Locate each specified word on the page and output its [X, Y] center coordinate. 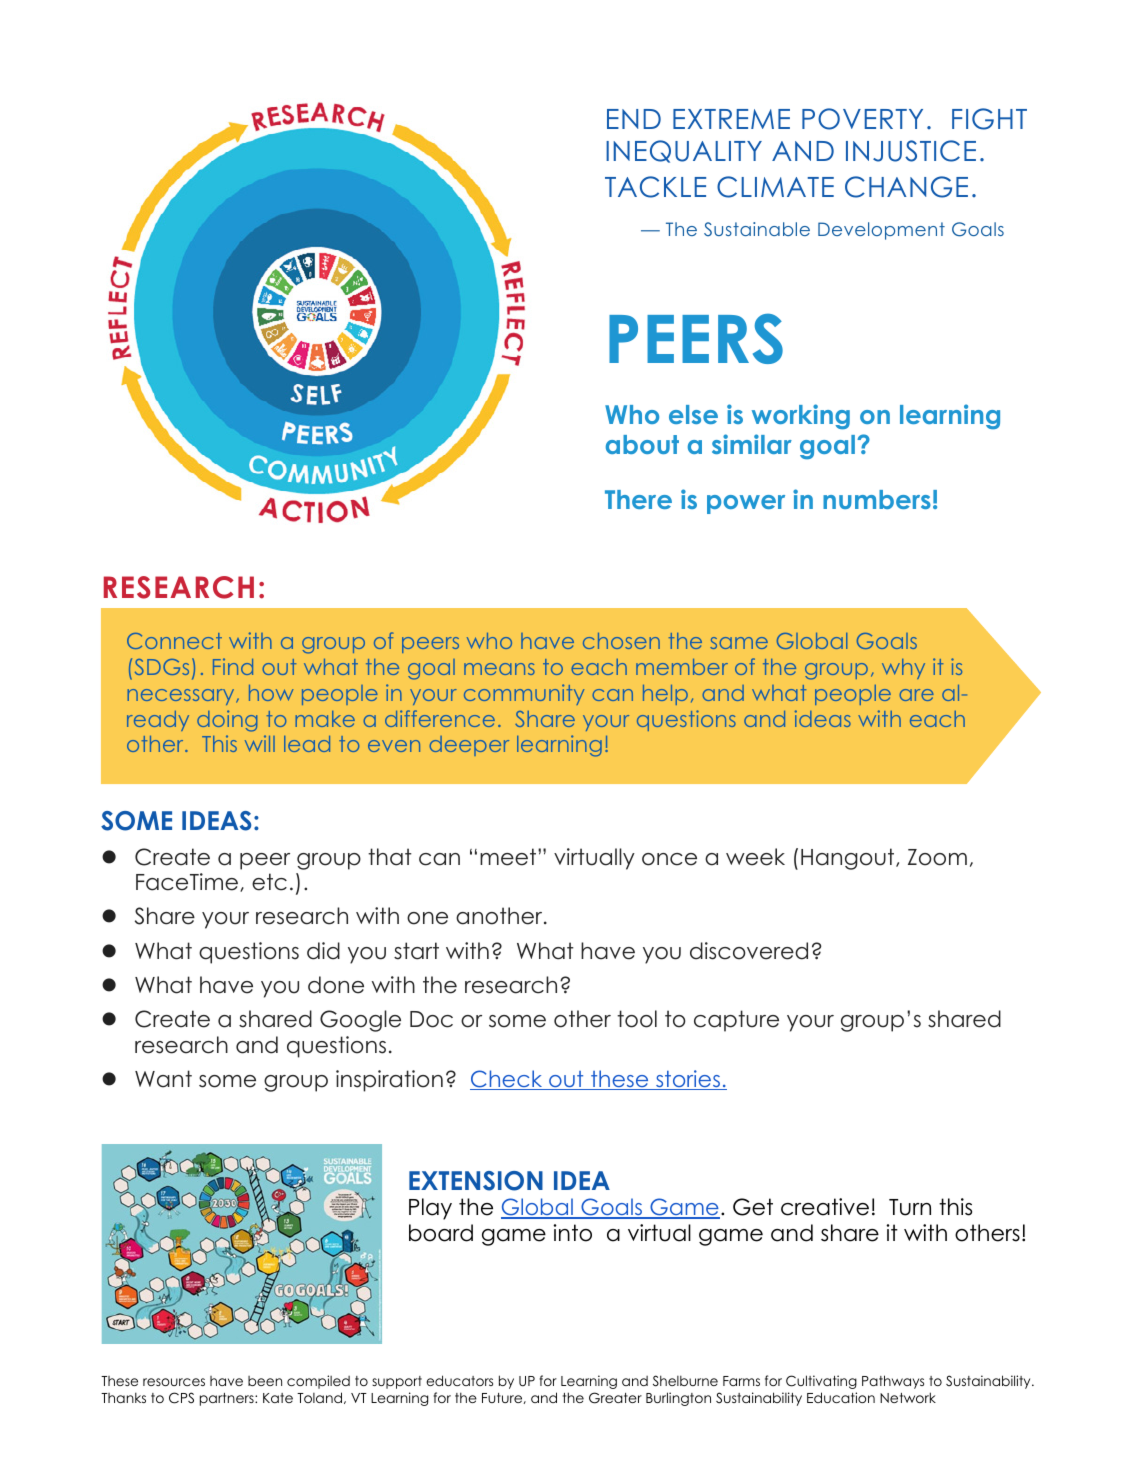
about [642, 444]
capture [736, 1021]
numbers [877, 499]
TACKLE [655, 187]
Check [507, 1080]
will [260, 743]
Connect [174, 641]
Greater [615, 1398]
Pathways [893, 1382]
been [265, 1381]
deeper [469, 746]
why [903, 669]
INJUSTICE [911, 151]
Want [163, 1079]
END [634, 119]
